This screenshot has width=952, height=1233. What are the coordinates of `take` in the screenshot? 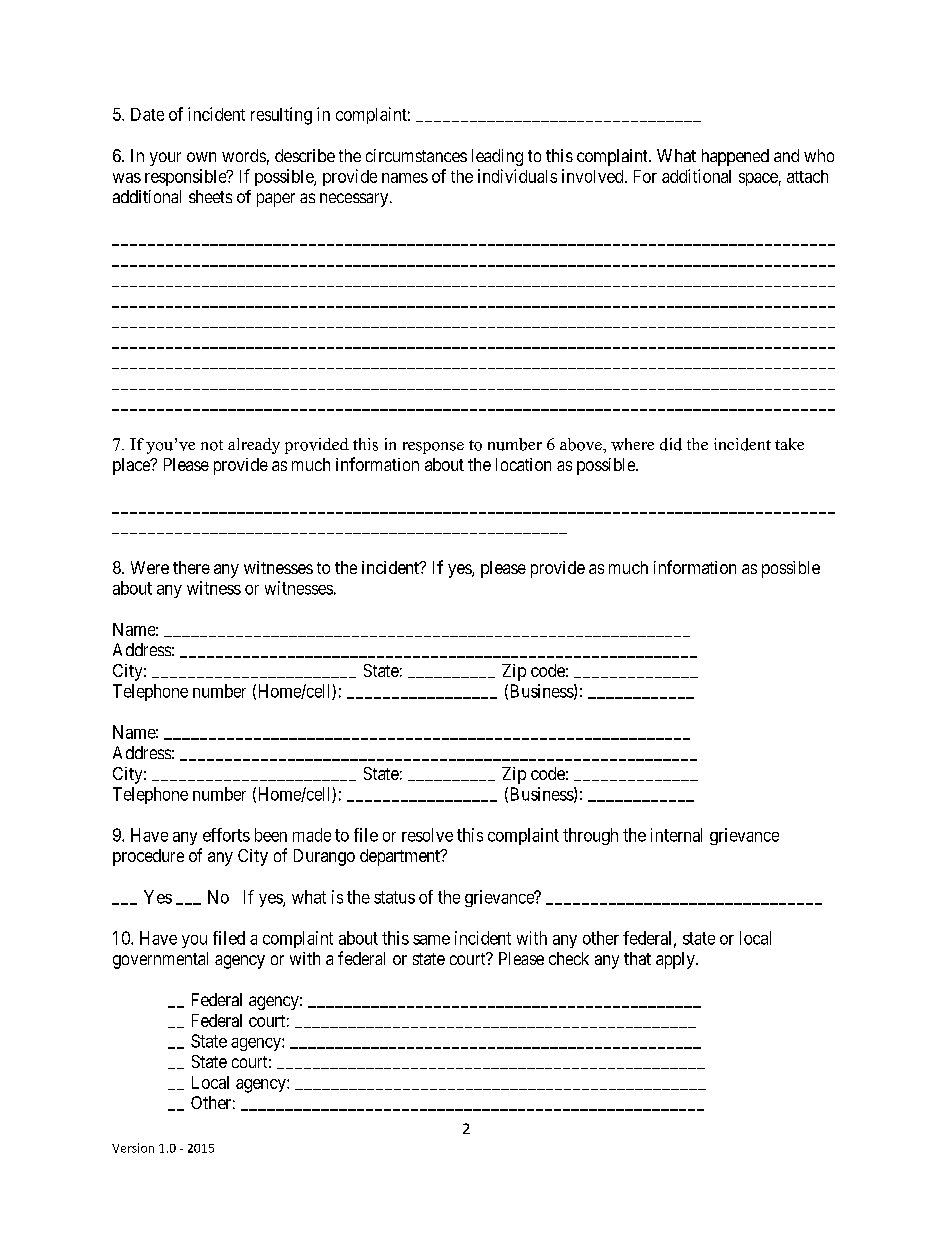 It's located at (789, 444).
